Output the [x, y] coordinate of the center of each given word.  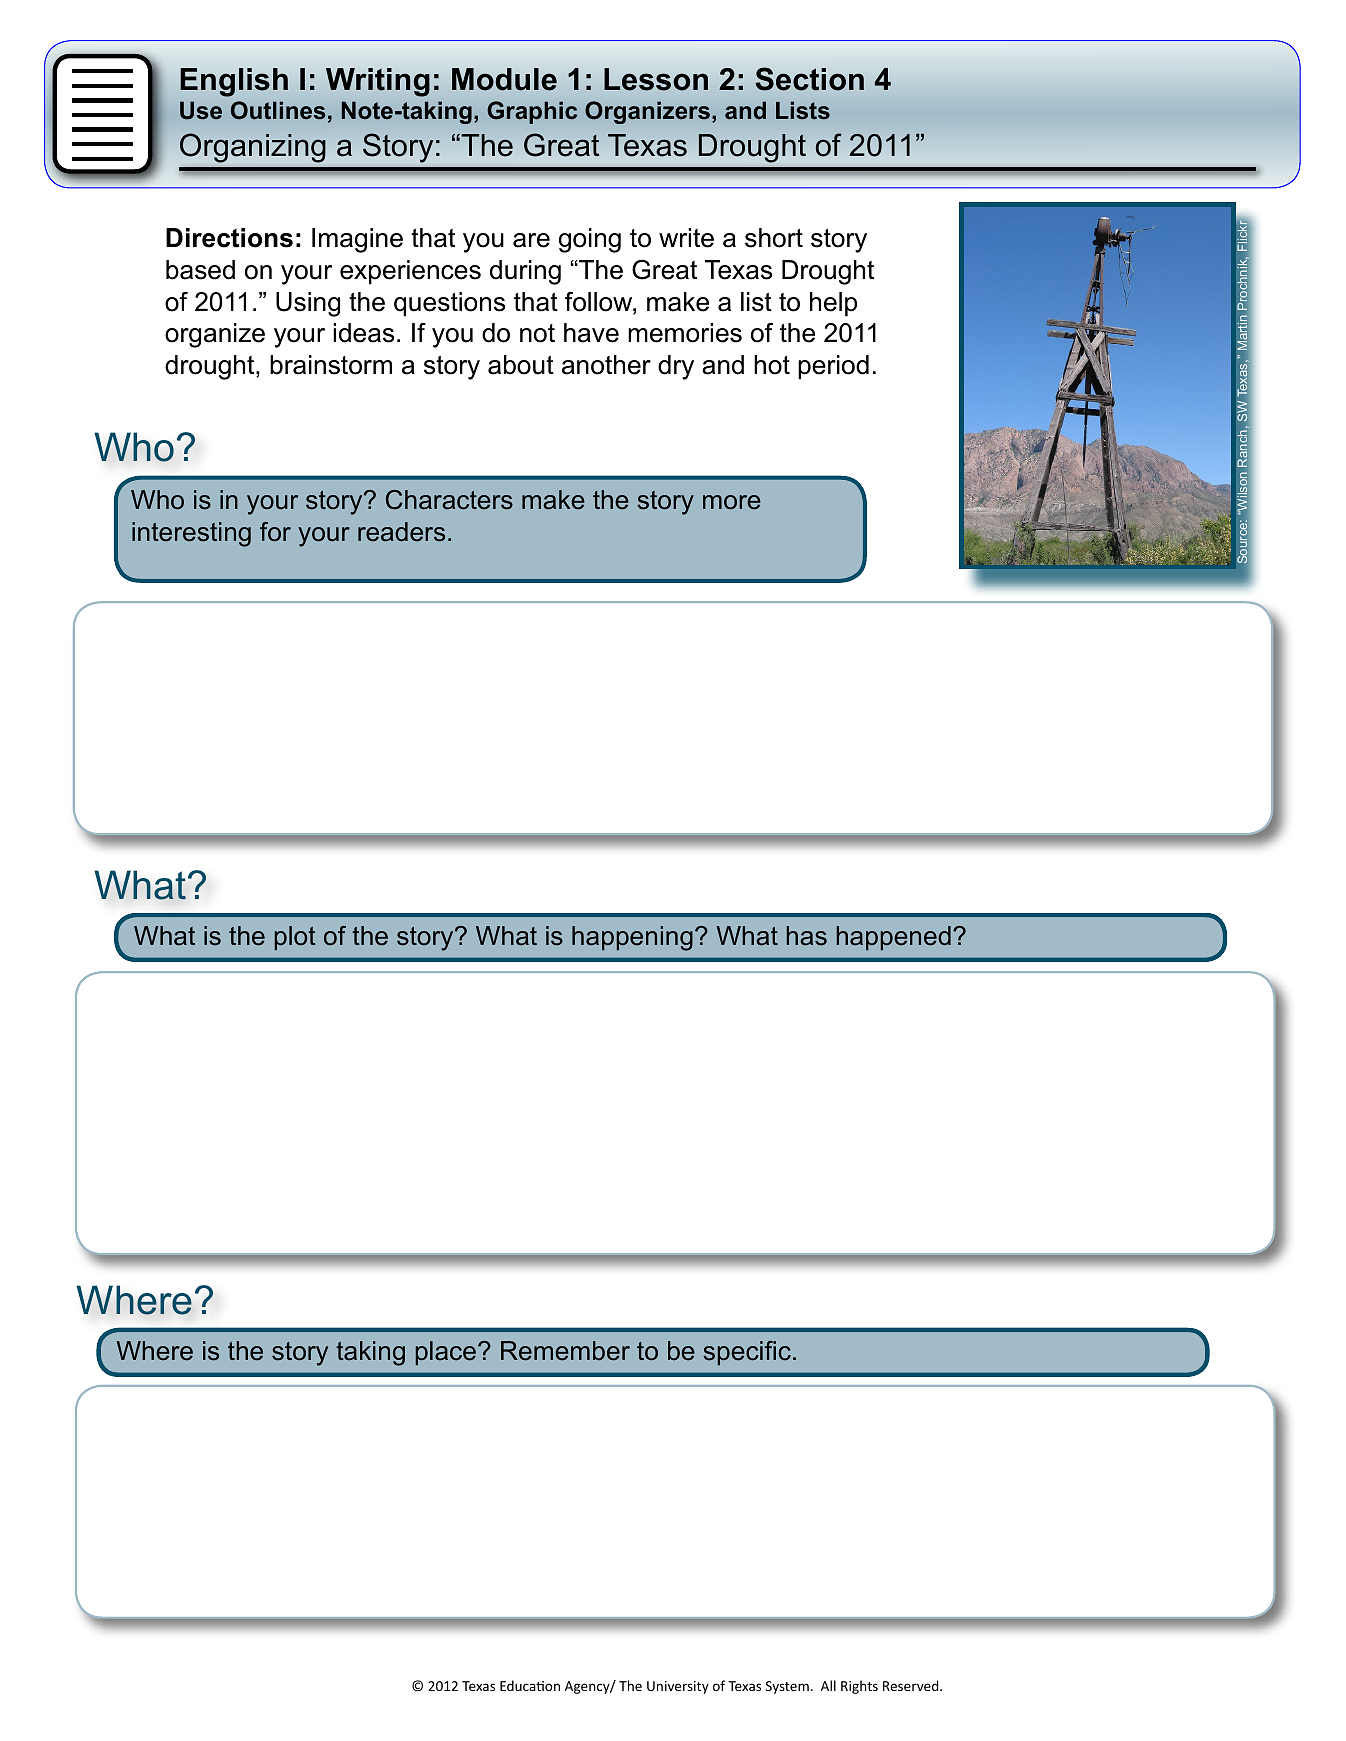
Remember [565, 1351]
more [732, 502]
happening [632, 938]
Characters [449, 500]
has [807, 936]
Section [809, 79]
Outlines [278, 110]
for [275, 532]
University [678, 1687]
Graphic [532, 112]
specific [747, 1353]
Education [530, 1685]
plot [295, 938]
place [446, 1353]
